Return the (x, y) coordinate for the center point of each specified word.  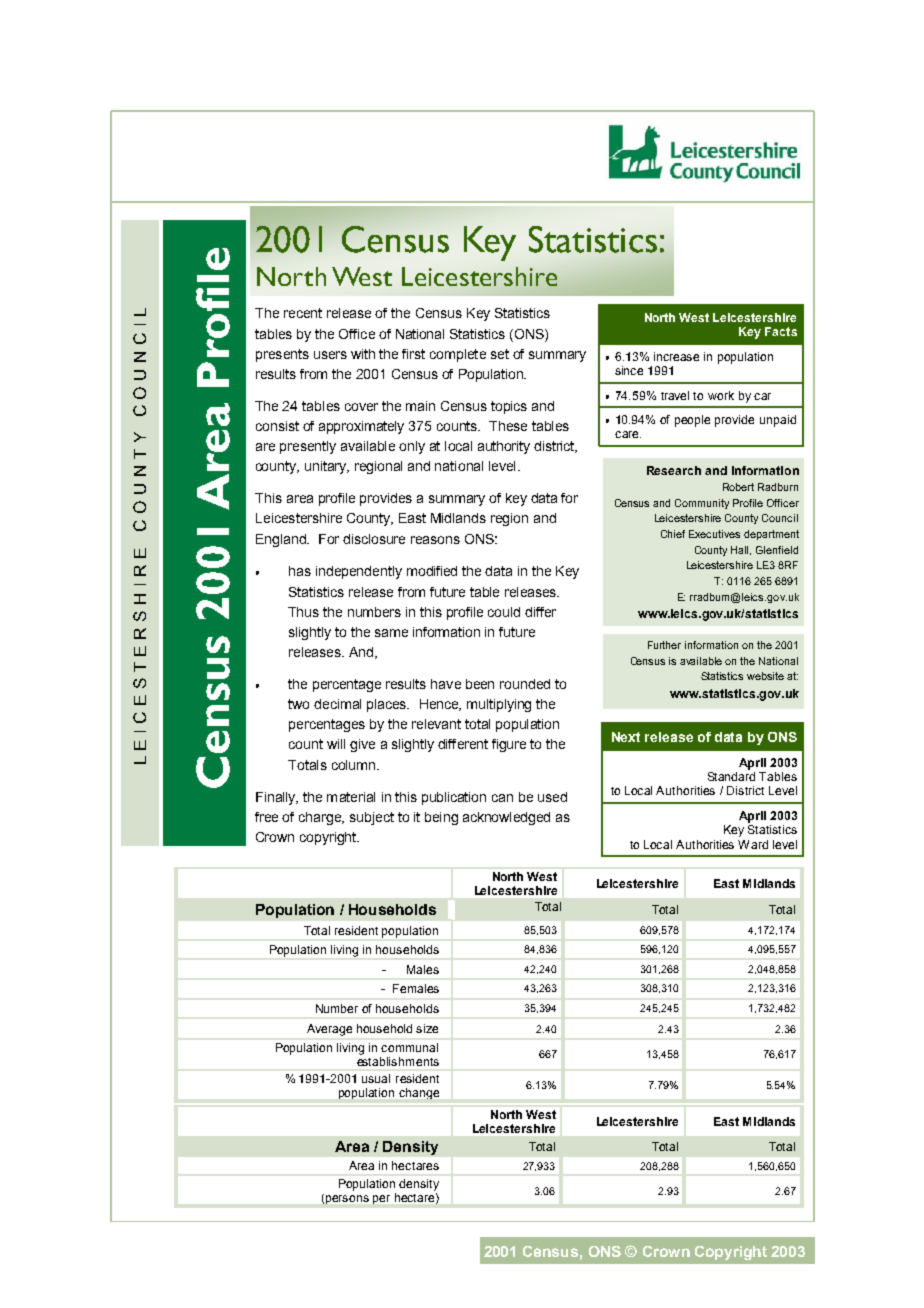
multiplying (499, 705)
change (419, 1093)
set (500, 354)
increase (676, 356)
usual (376, 1078)
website (765, 676)
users (330, 355)
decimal (337, 704)
